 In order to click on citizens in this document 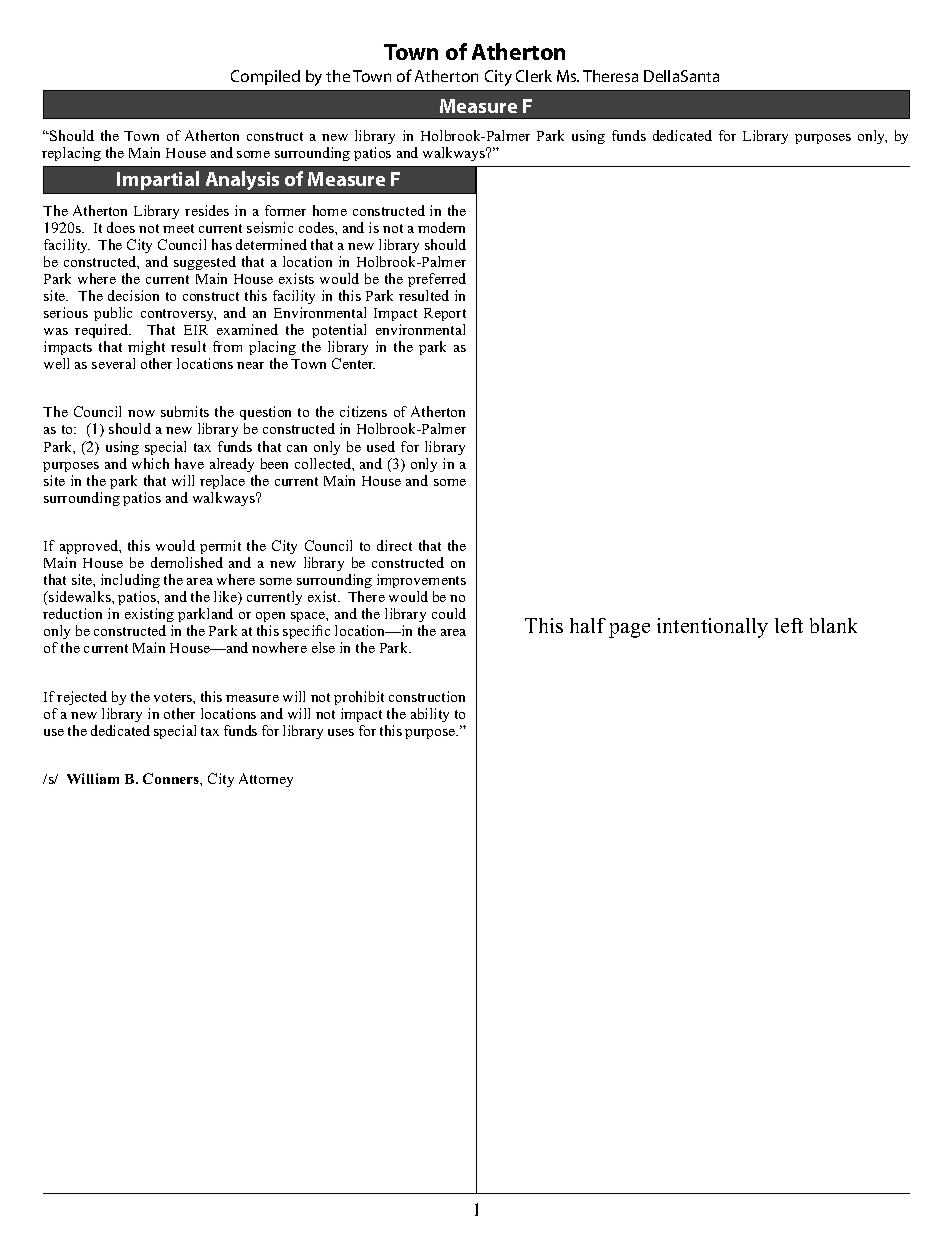, I will do `click(363, 411)`.
